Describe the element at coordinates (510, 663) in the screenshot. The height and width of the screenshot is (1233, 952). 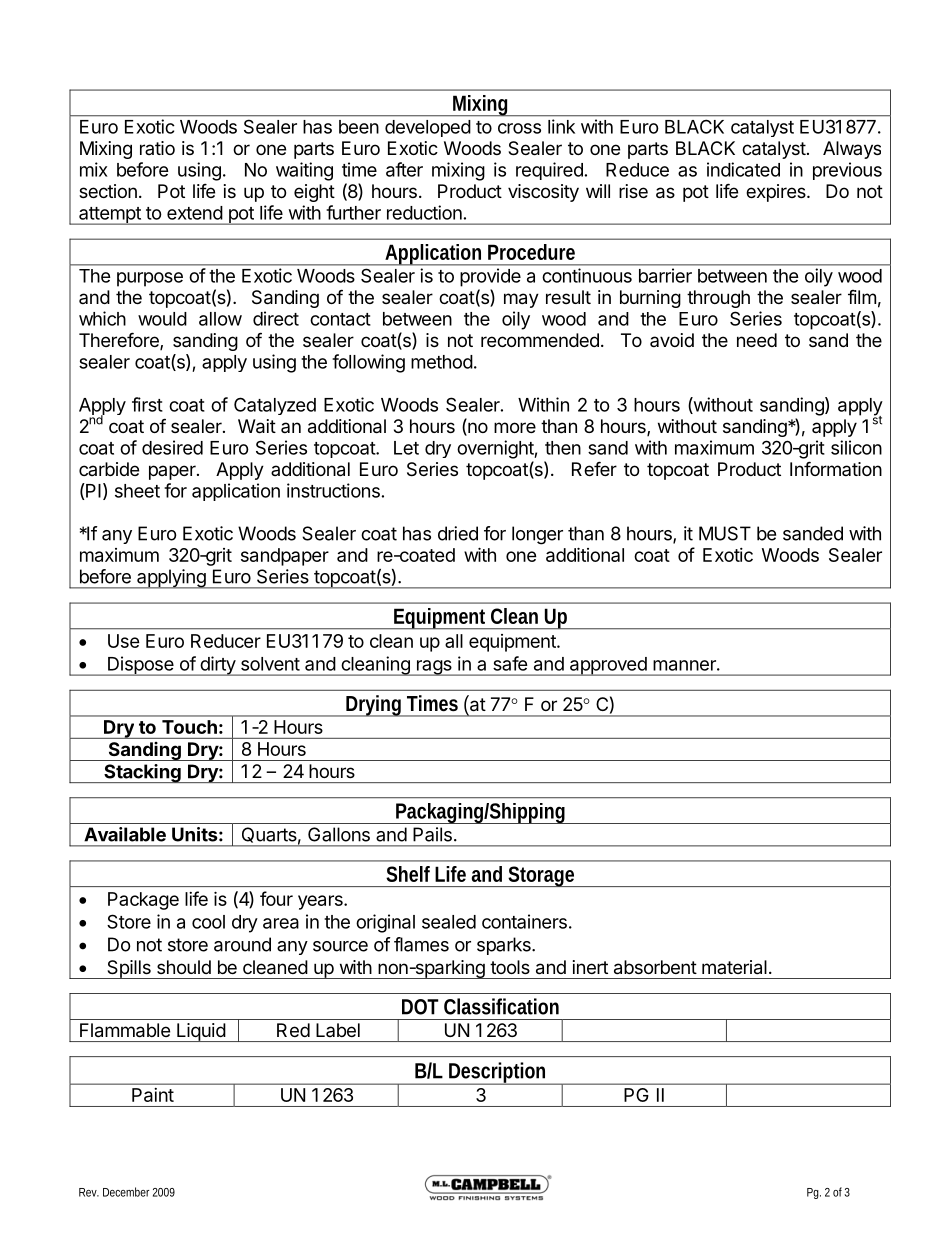
I see `safe` at that location.
